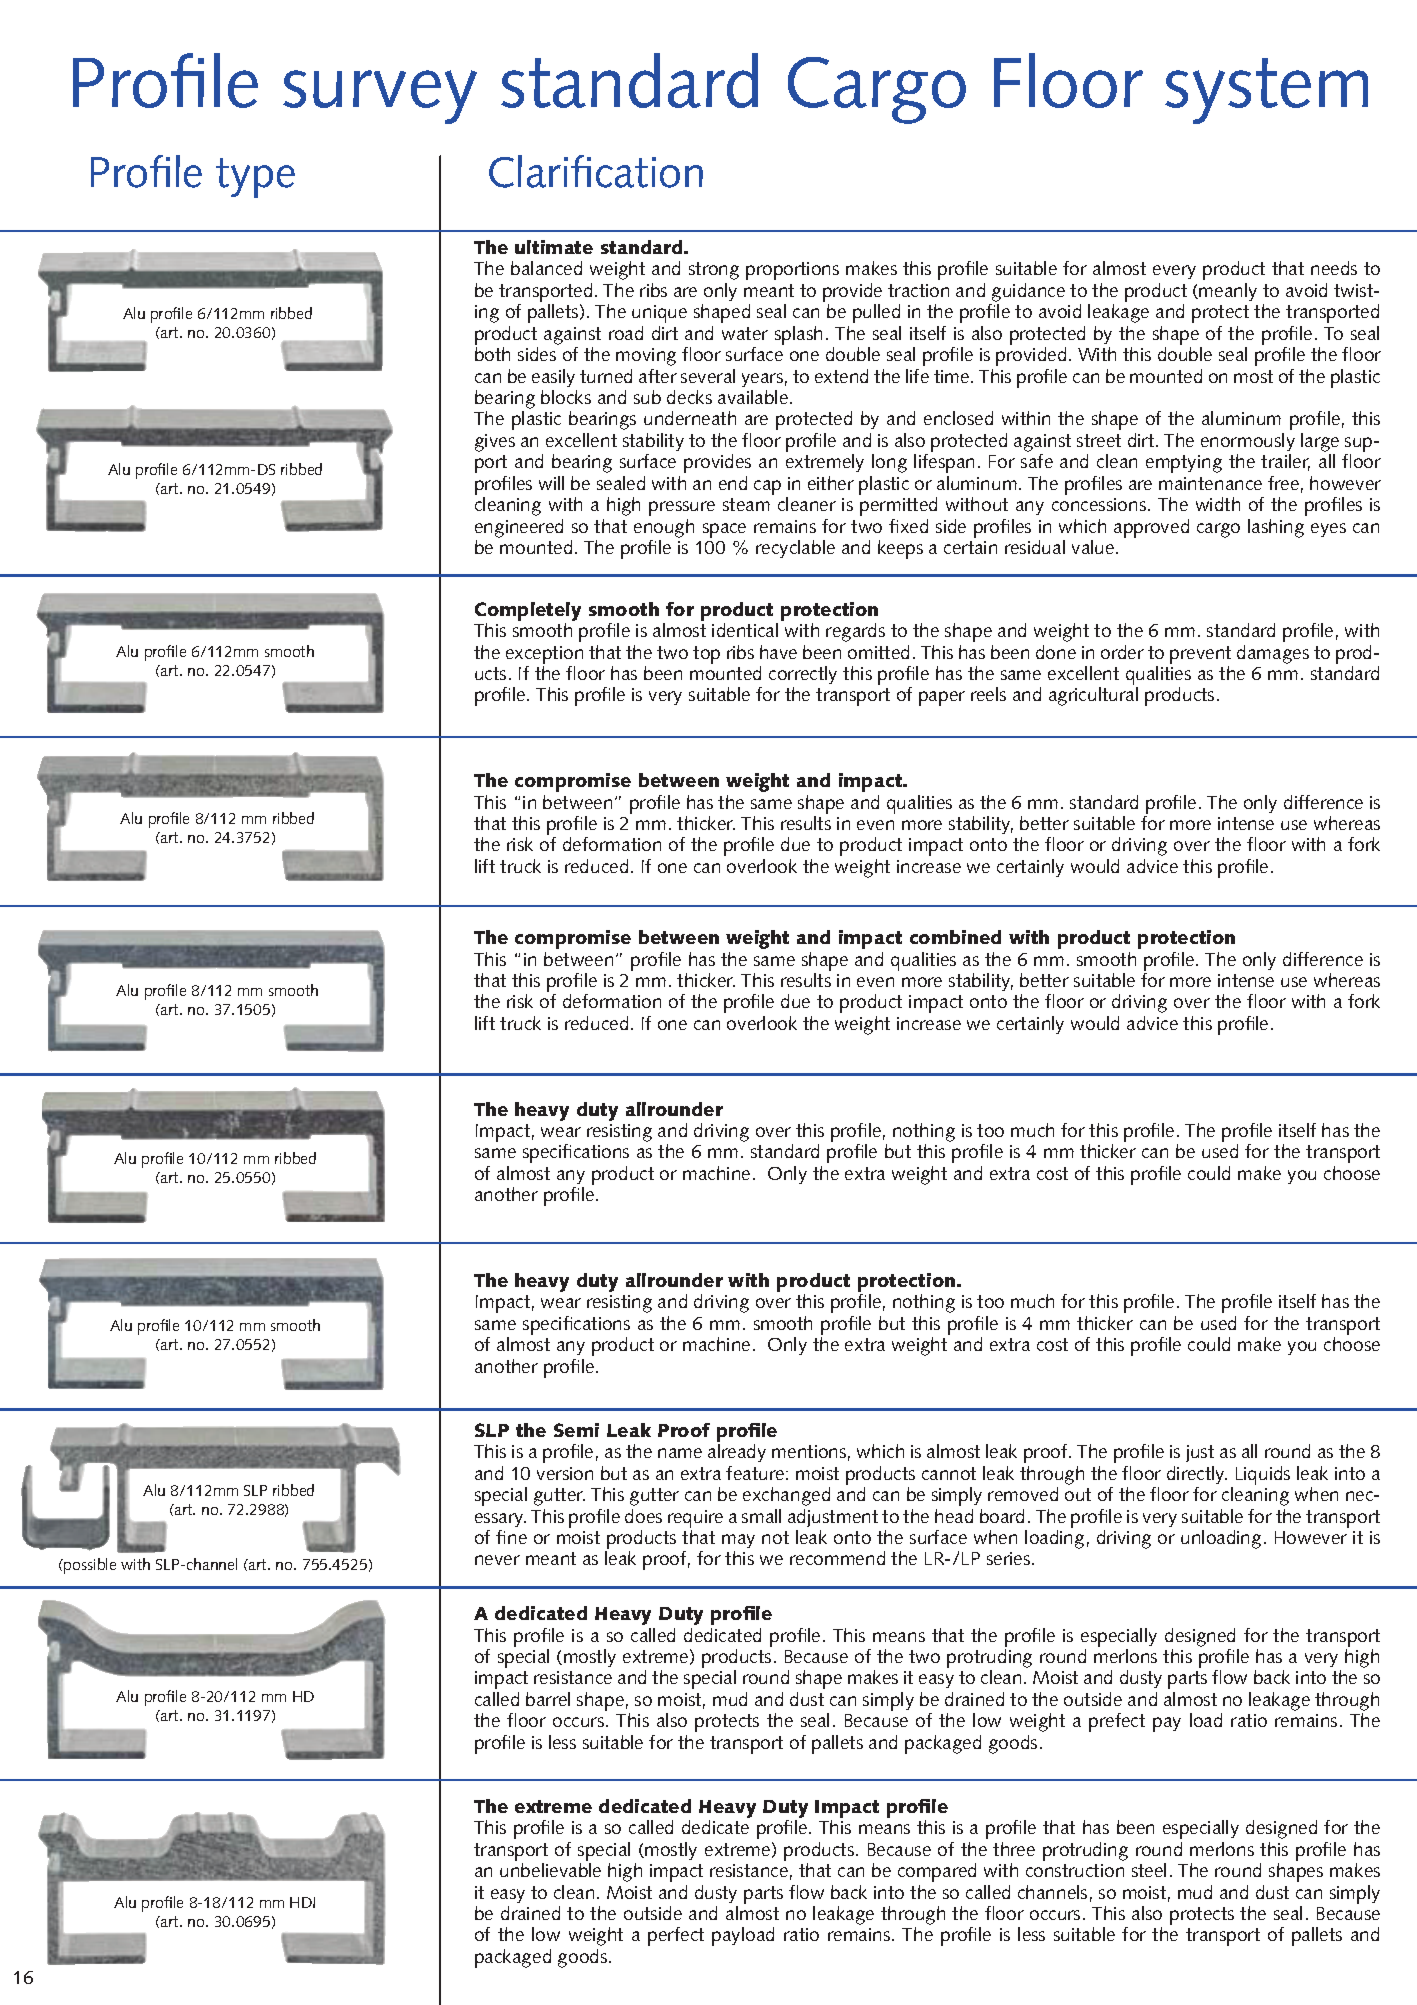  Describe the element at coordinates (737, 1453) in the page. I see `already` at that location.
